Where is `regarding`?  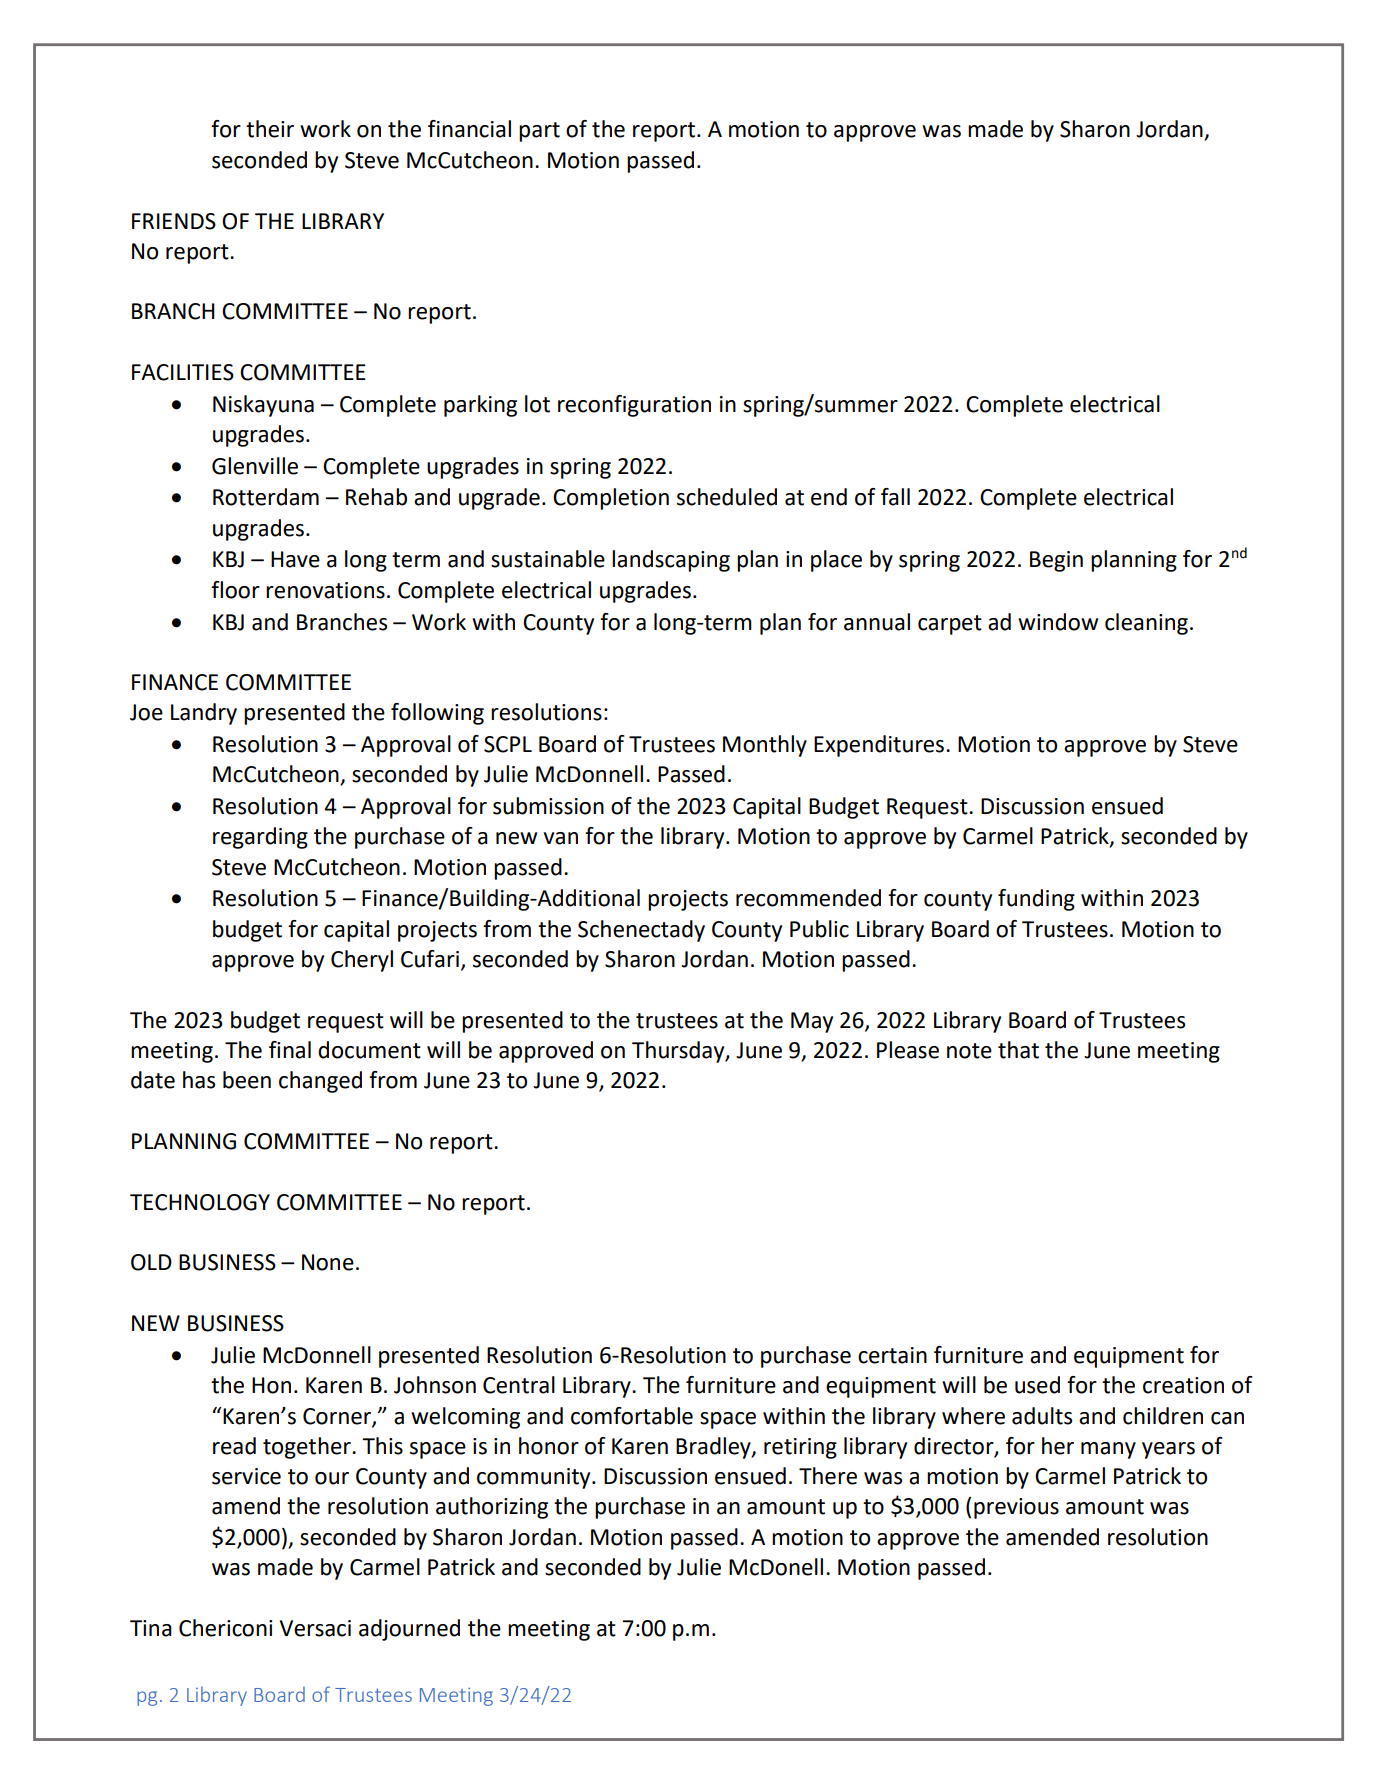 regarding is located at coordinates (260, 838).
